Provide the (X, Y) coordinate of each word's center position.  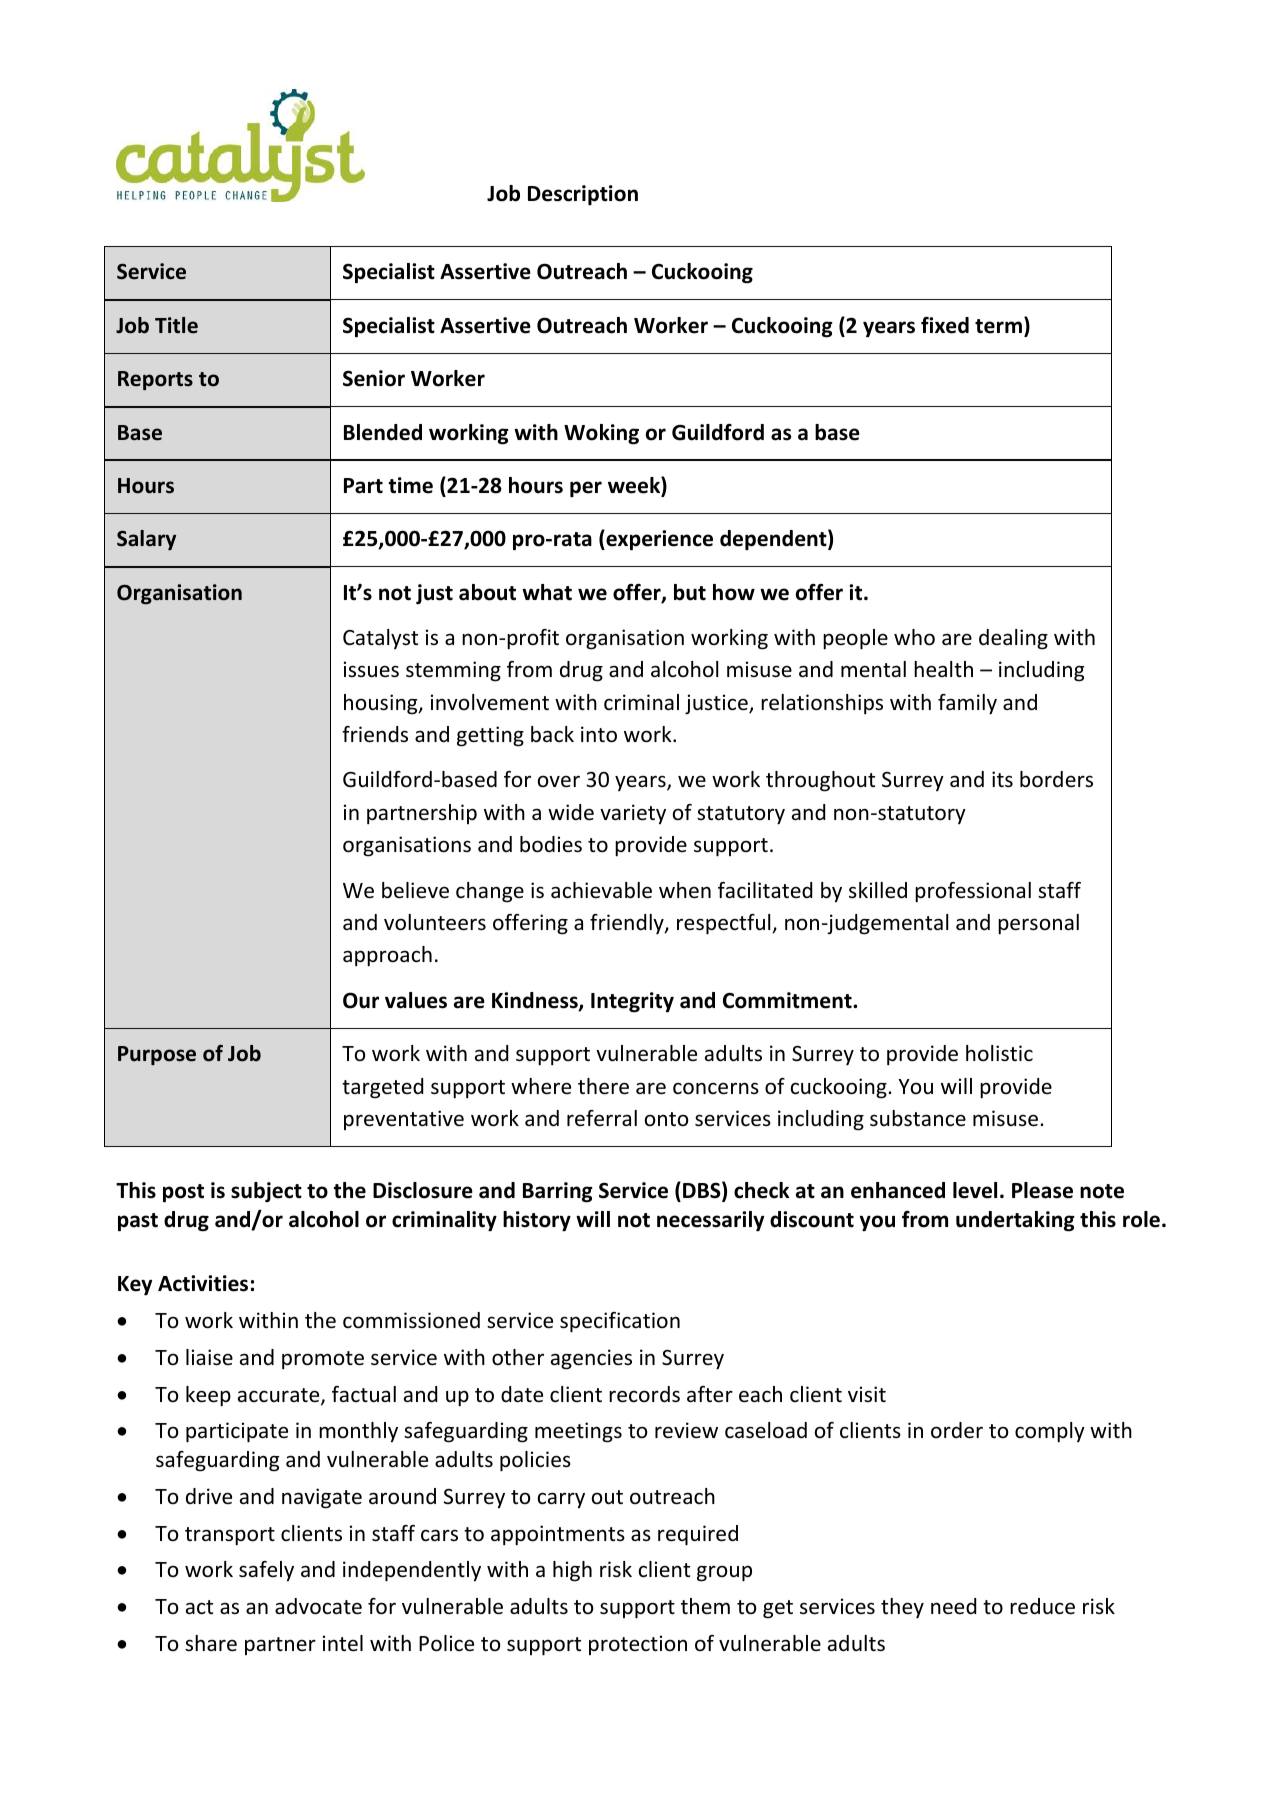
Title (176, 325)
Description (583, 195)
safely (266, 1571)
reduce (1042, 1606)
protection (638, 1645)
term (998, 326)
